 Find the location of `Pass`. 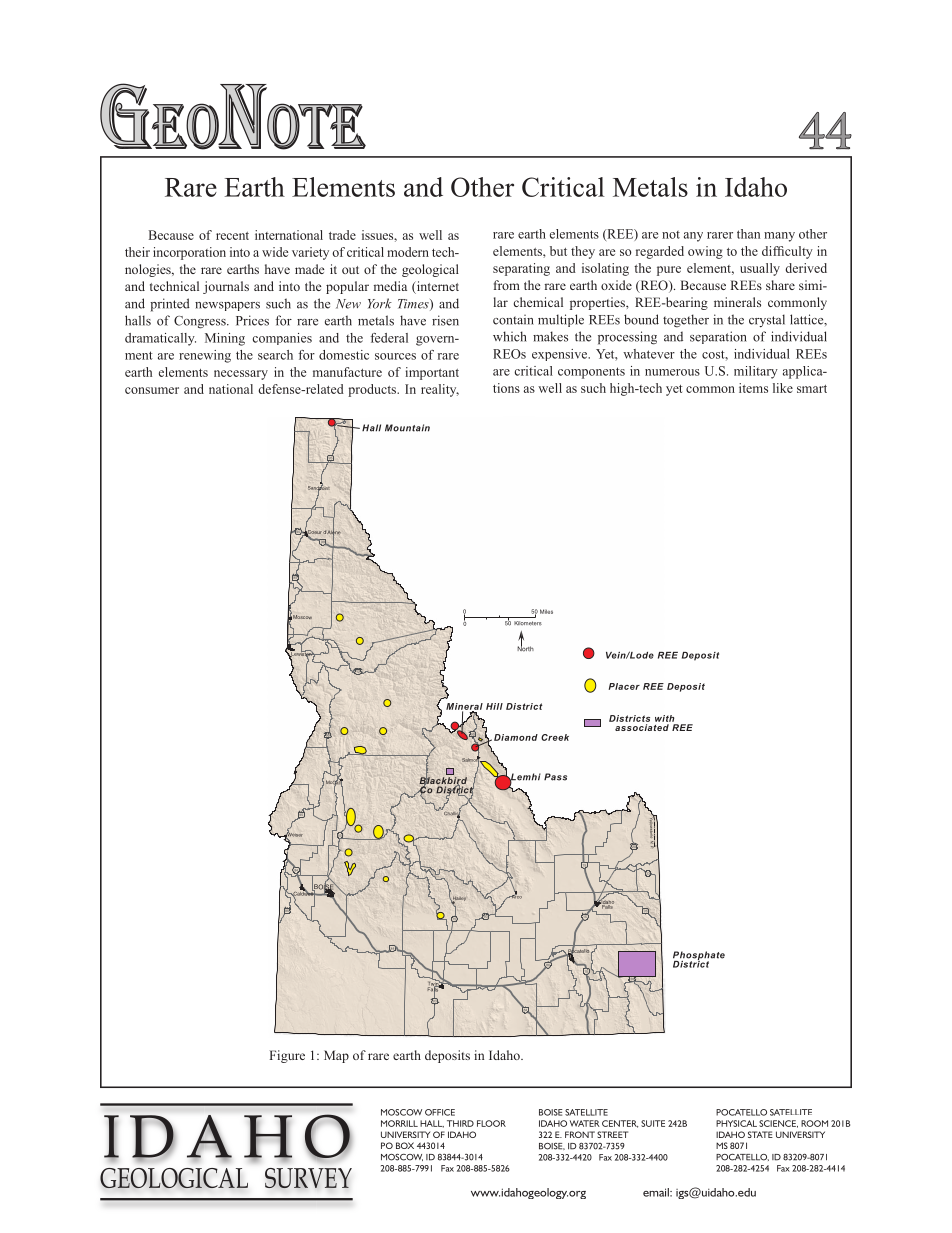

Pass is located at coordinates (555, 777).
